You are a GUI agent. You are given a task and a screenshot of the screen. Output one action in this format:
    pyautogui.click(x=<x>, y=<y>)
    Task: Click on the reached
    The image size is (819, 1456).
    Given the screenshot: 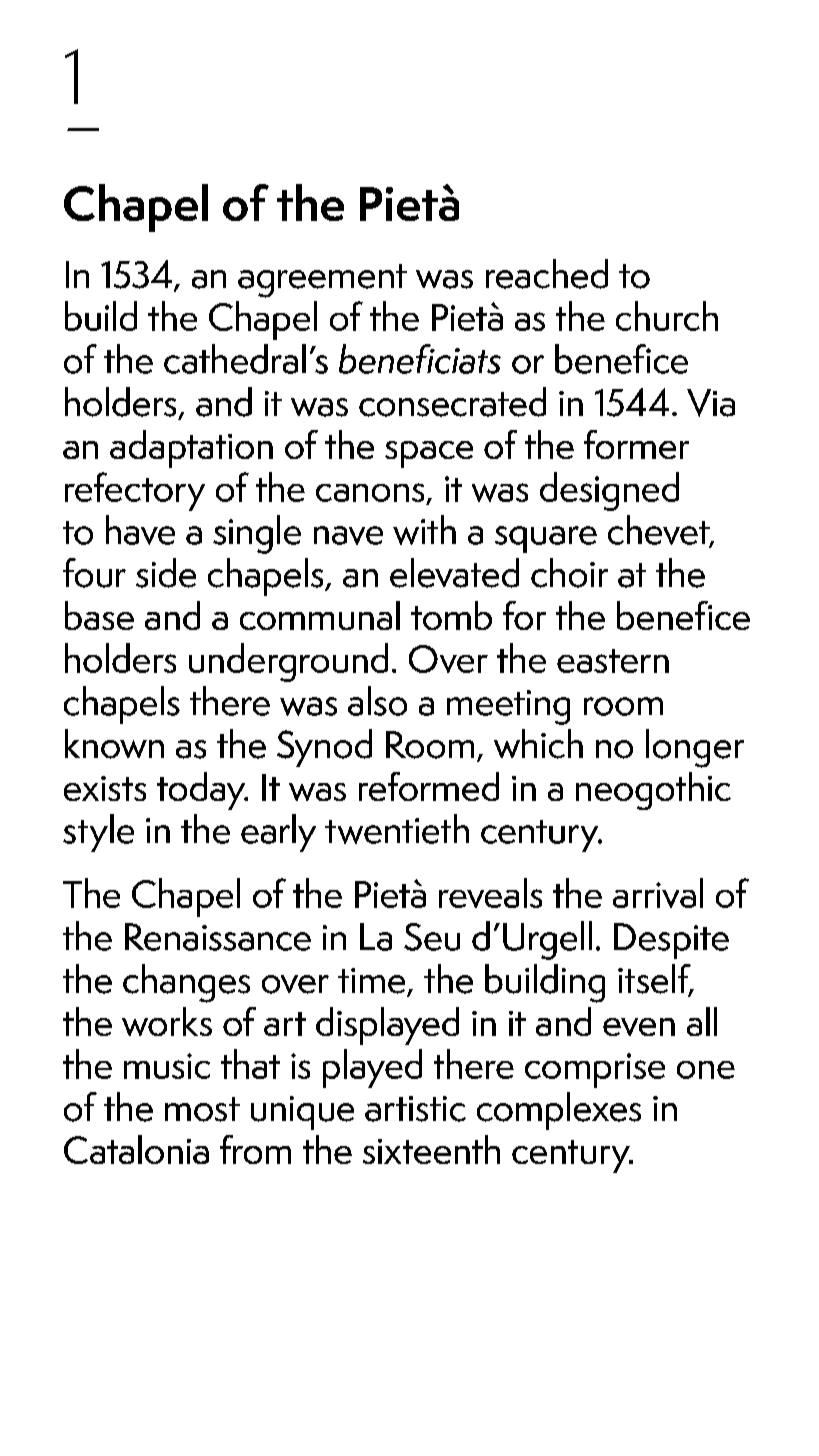 What is the action you would take?
    pyautogui.click(x=547, y=274)
